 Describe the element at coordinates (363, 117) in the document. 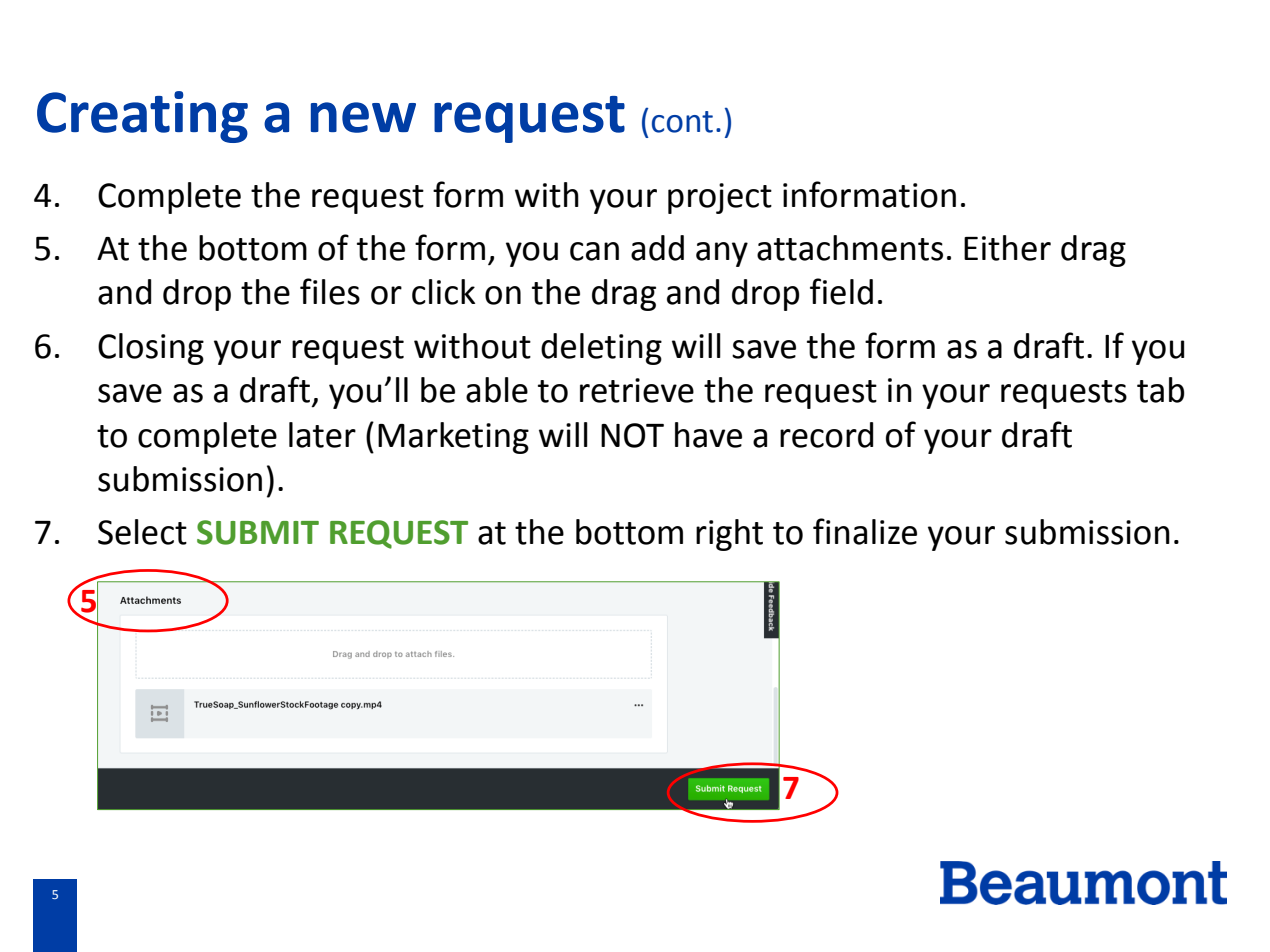

I see `new` at that location.
